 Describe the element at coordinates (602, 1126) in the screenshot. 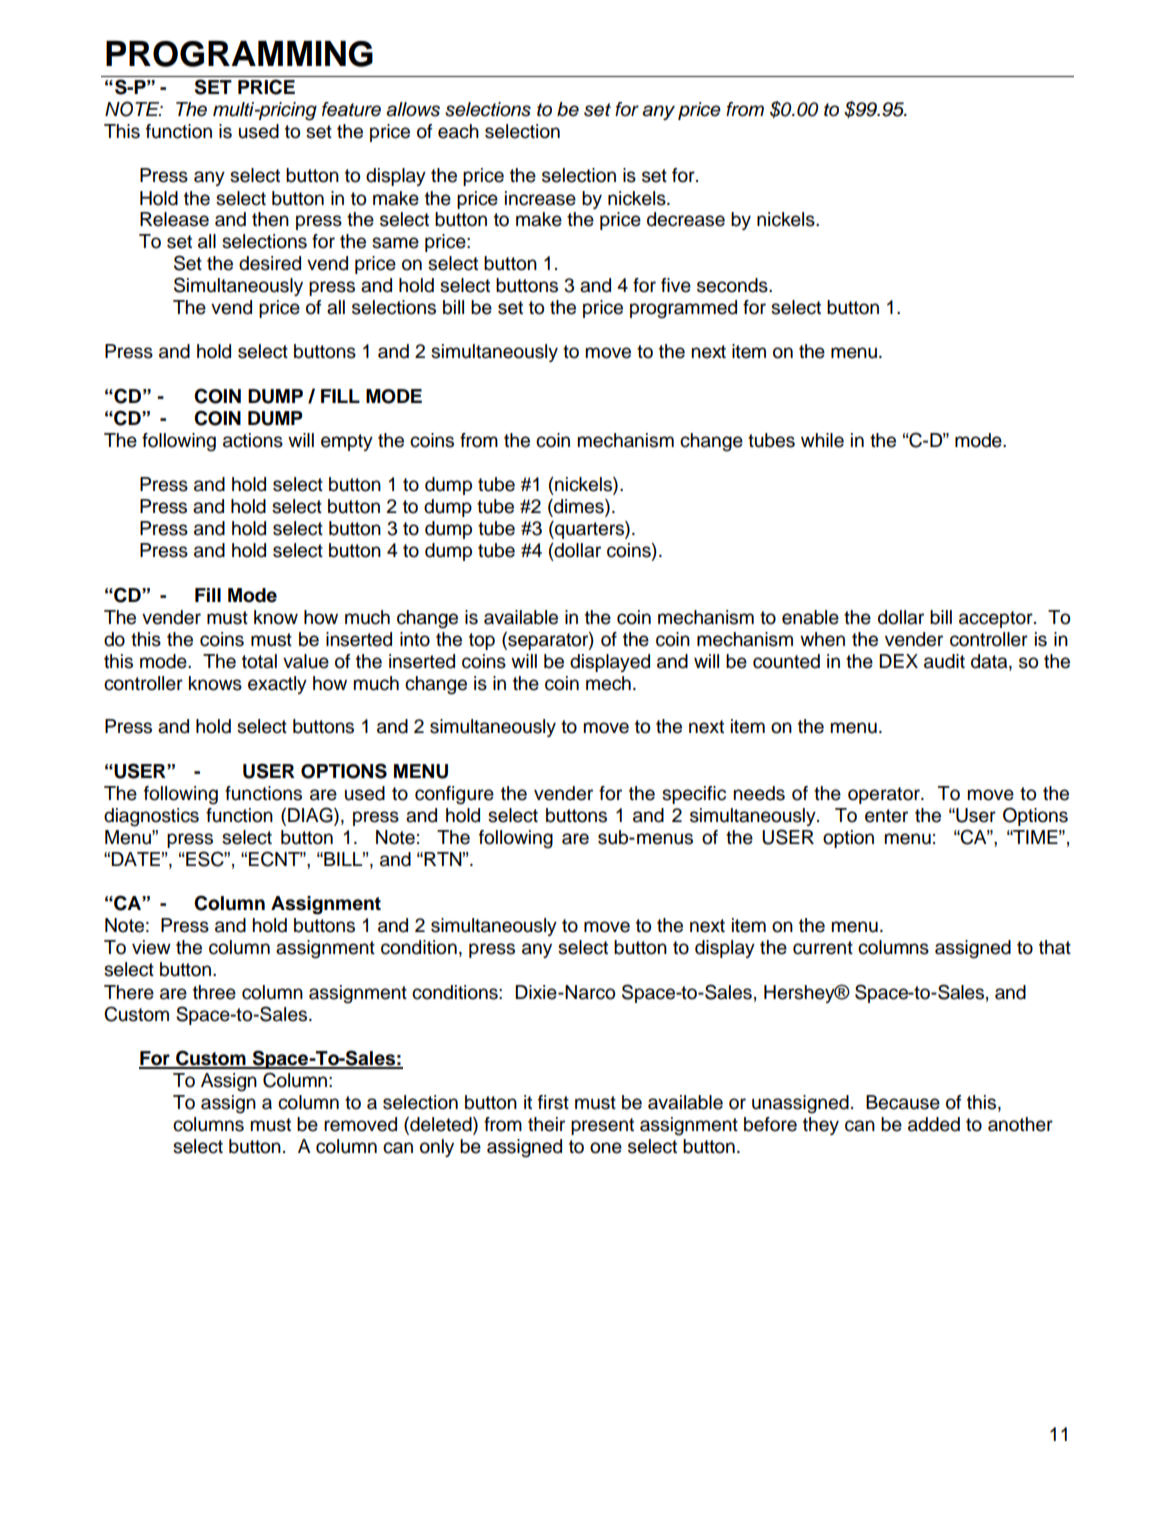

I see `present` at that location.
